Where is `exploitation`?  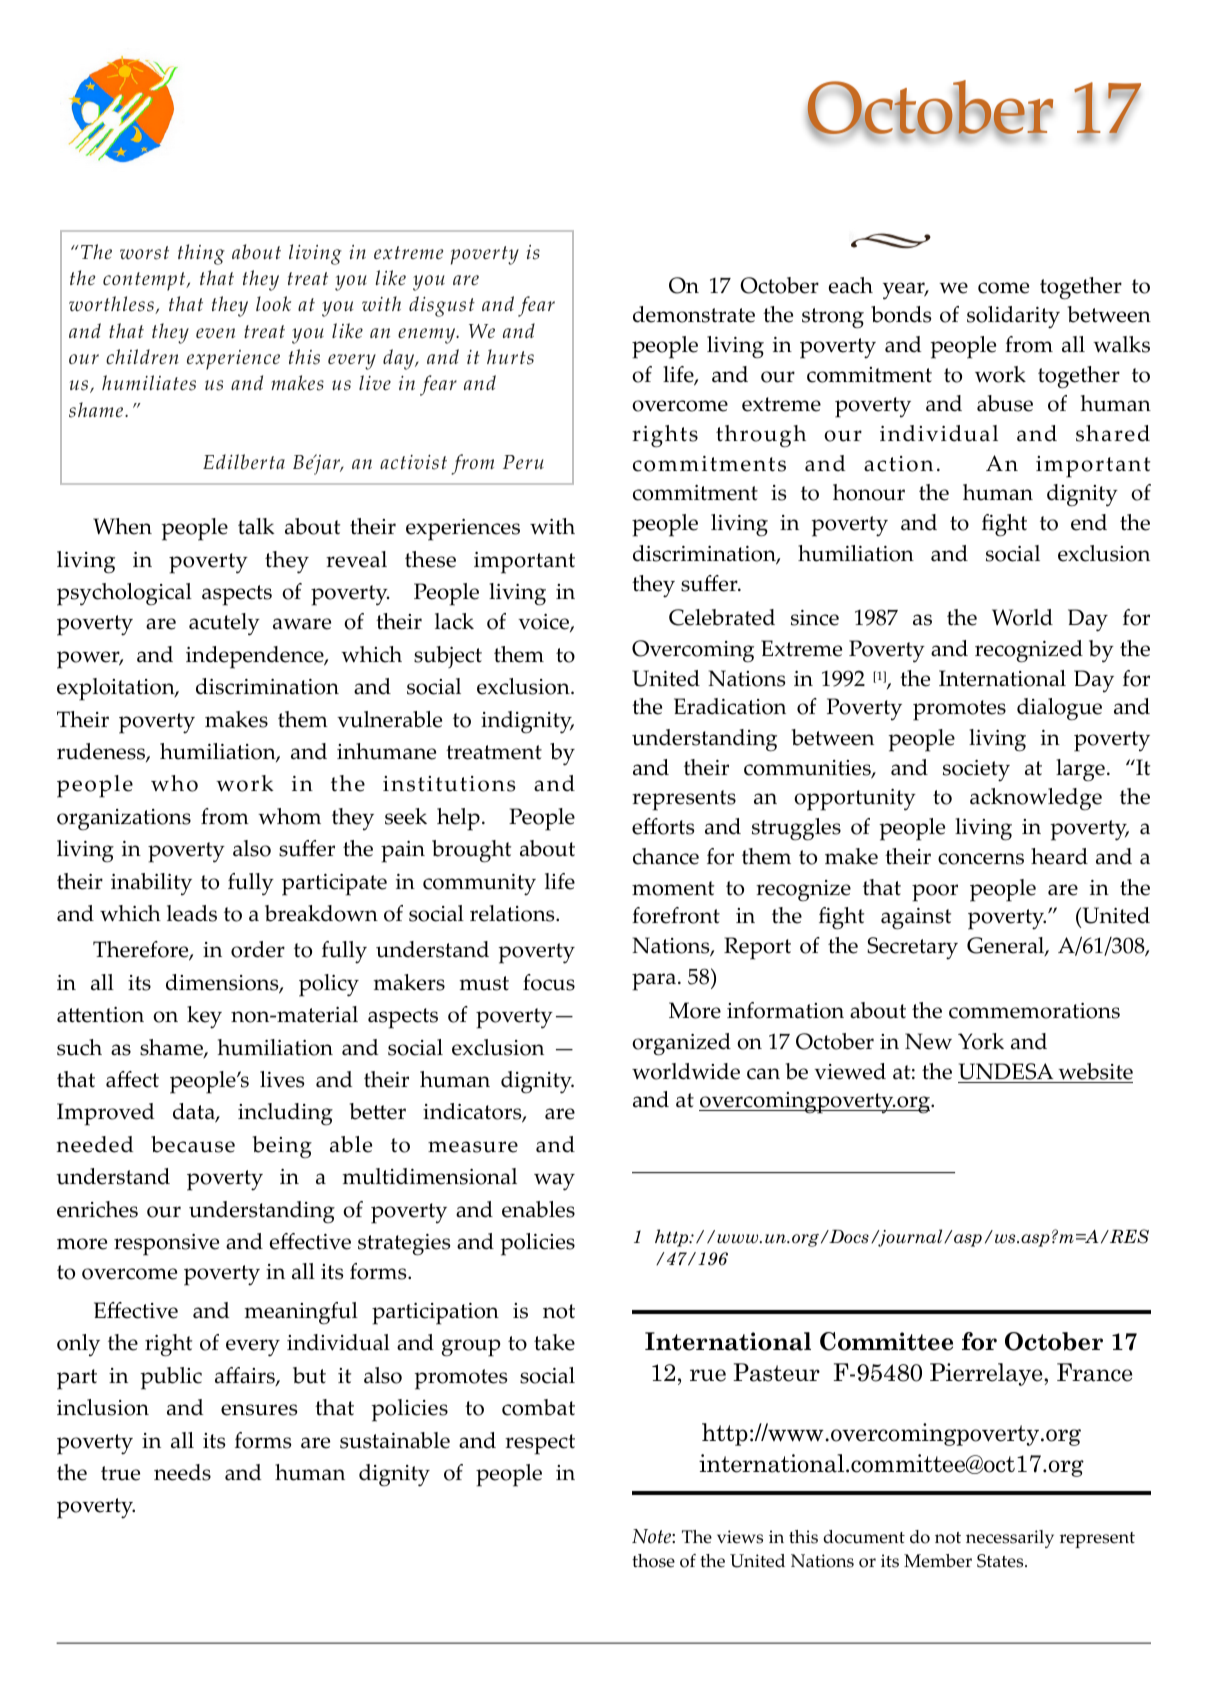
exploitation is located at coordinates (117, 689).
